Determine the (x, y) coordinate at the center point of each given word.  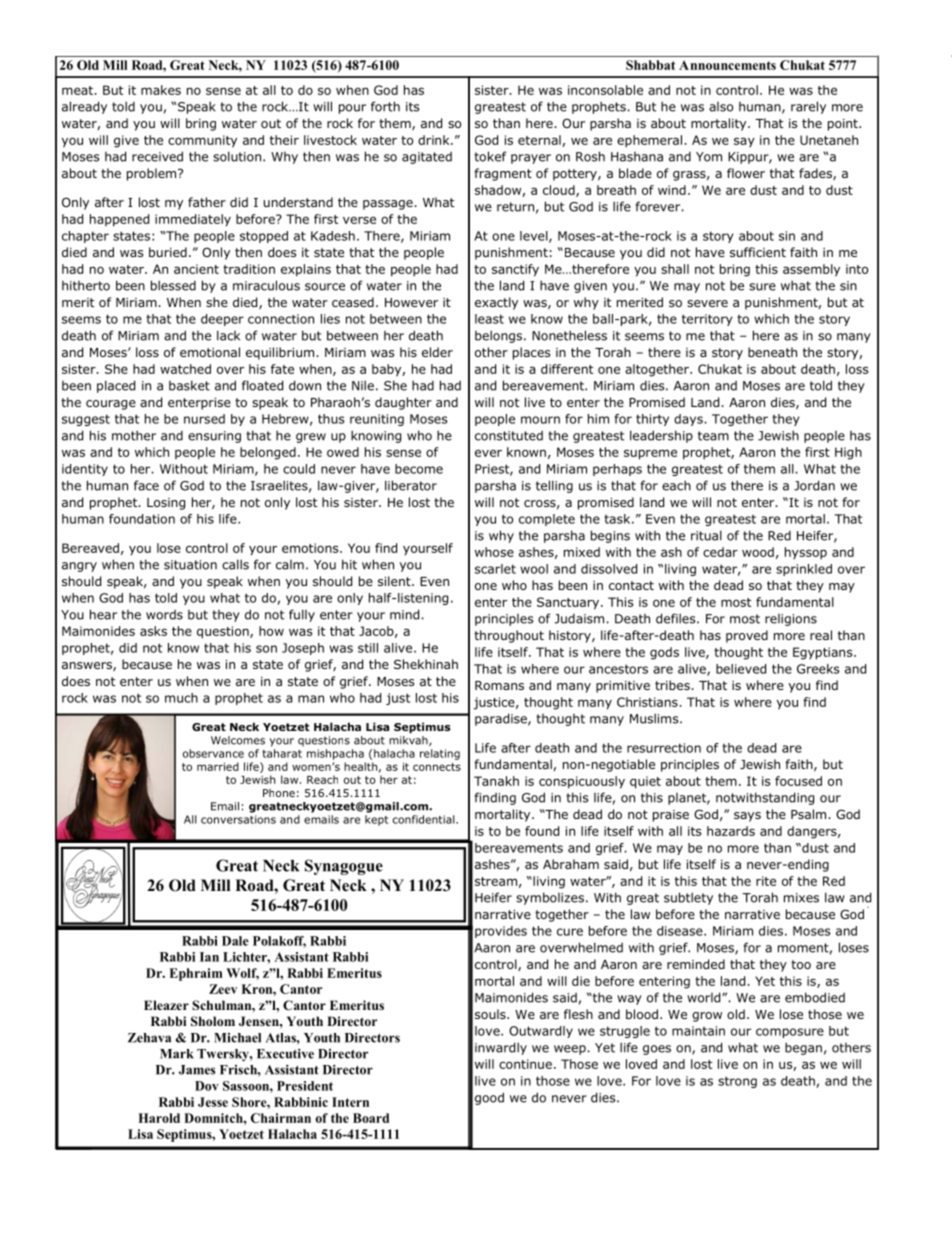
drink (435, 140)
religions (791, 620)
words (164, 615)
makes (161, 90)
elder (437, 352)
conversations (238, 819)
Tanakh (496, 781)
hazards (731, 831)
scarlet (495, 569)
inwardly (501, 1048)
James (197, 1070)
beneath (772, 352)
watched (185, 369)
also (721, 107)
